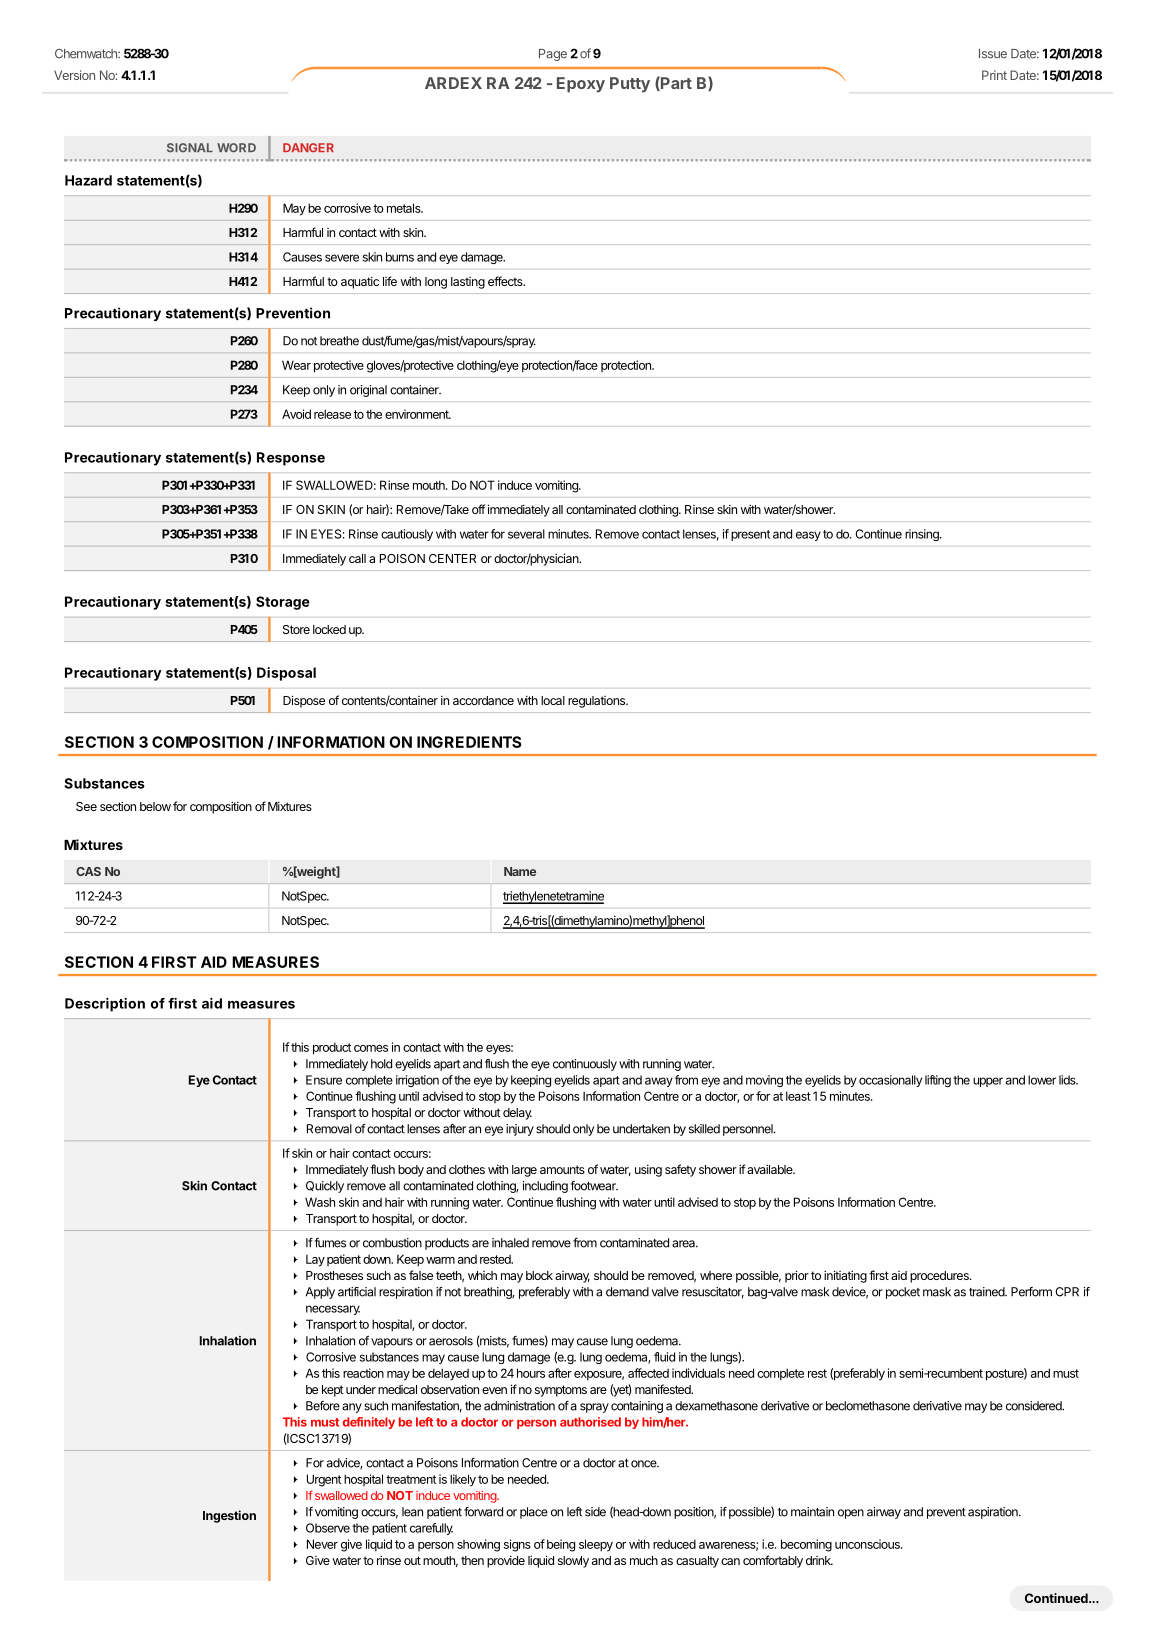 The width and height of the screenshot is (1155, 1634). I want to click on Epoxy, so click(581, 85).
